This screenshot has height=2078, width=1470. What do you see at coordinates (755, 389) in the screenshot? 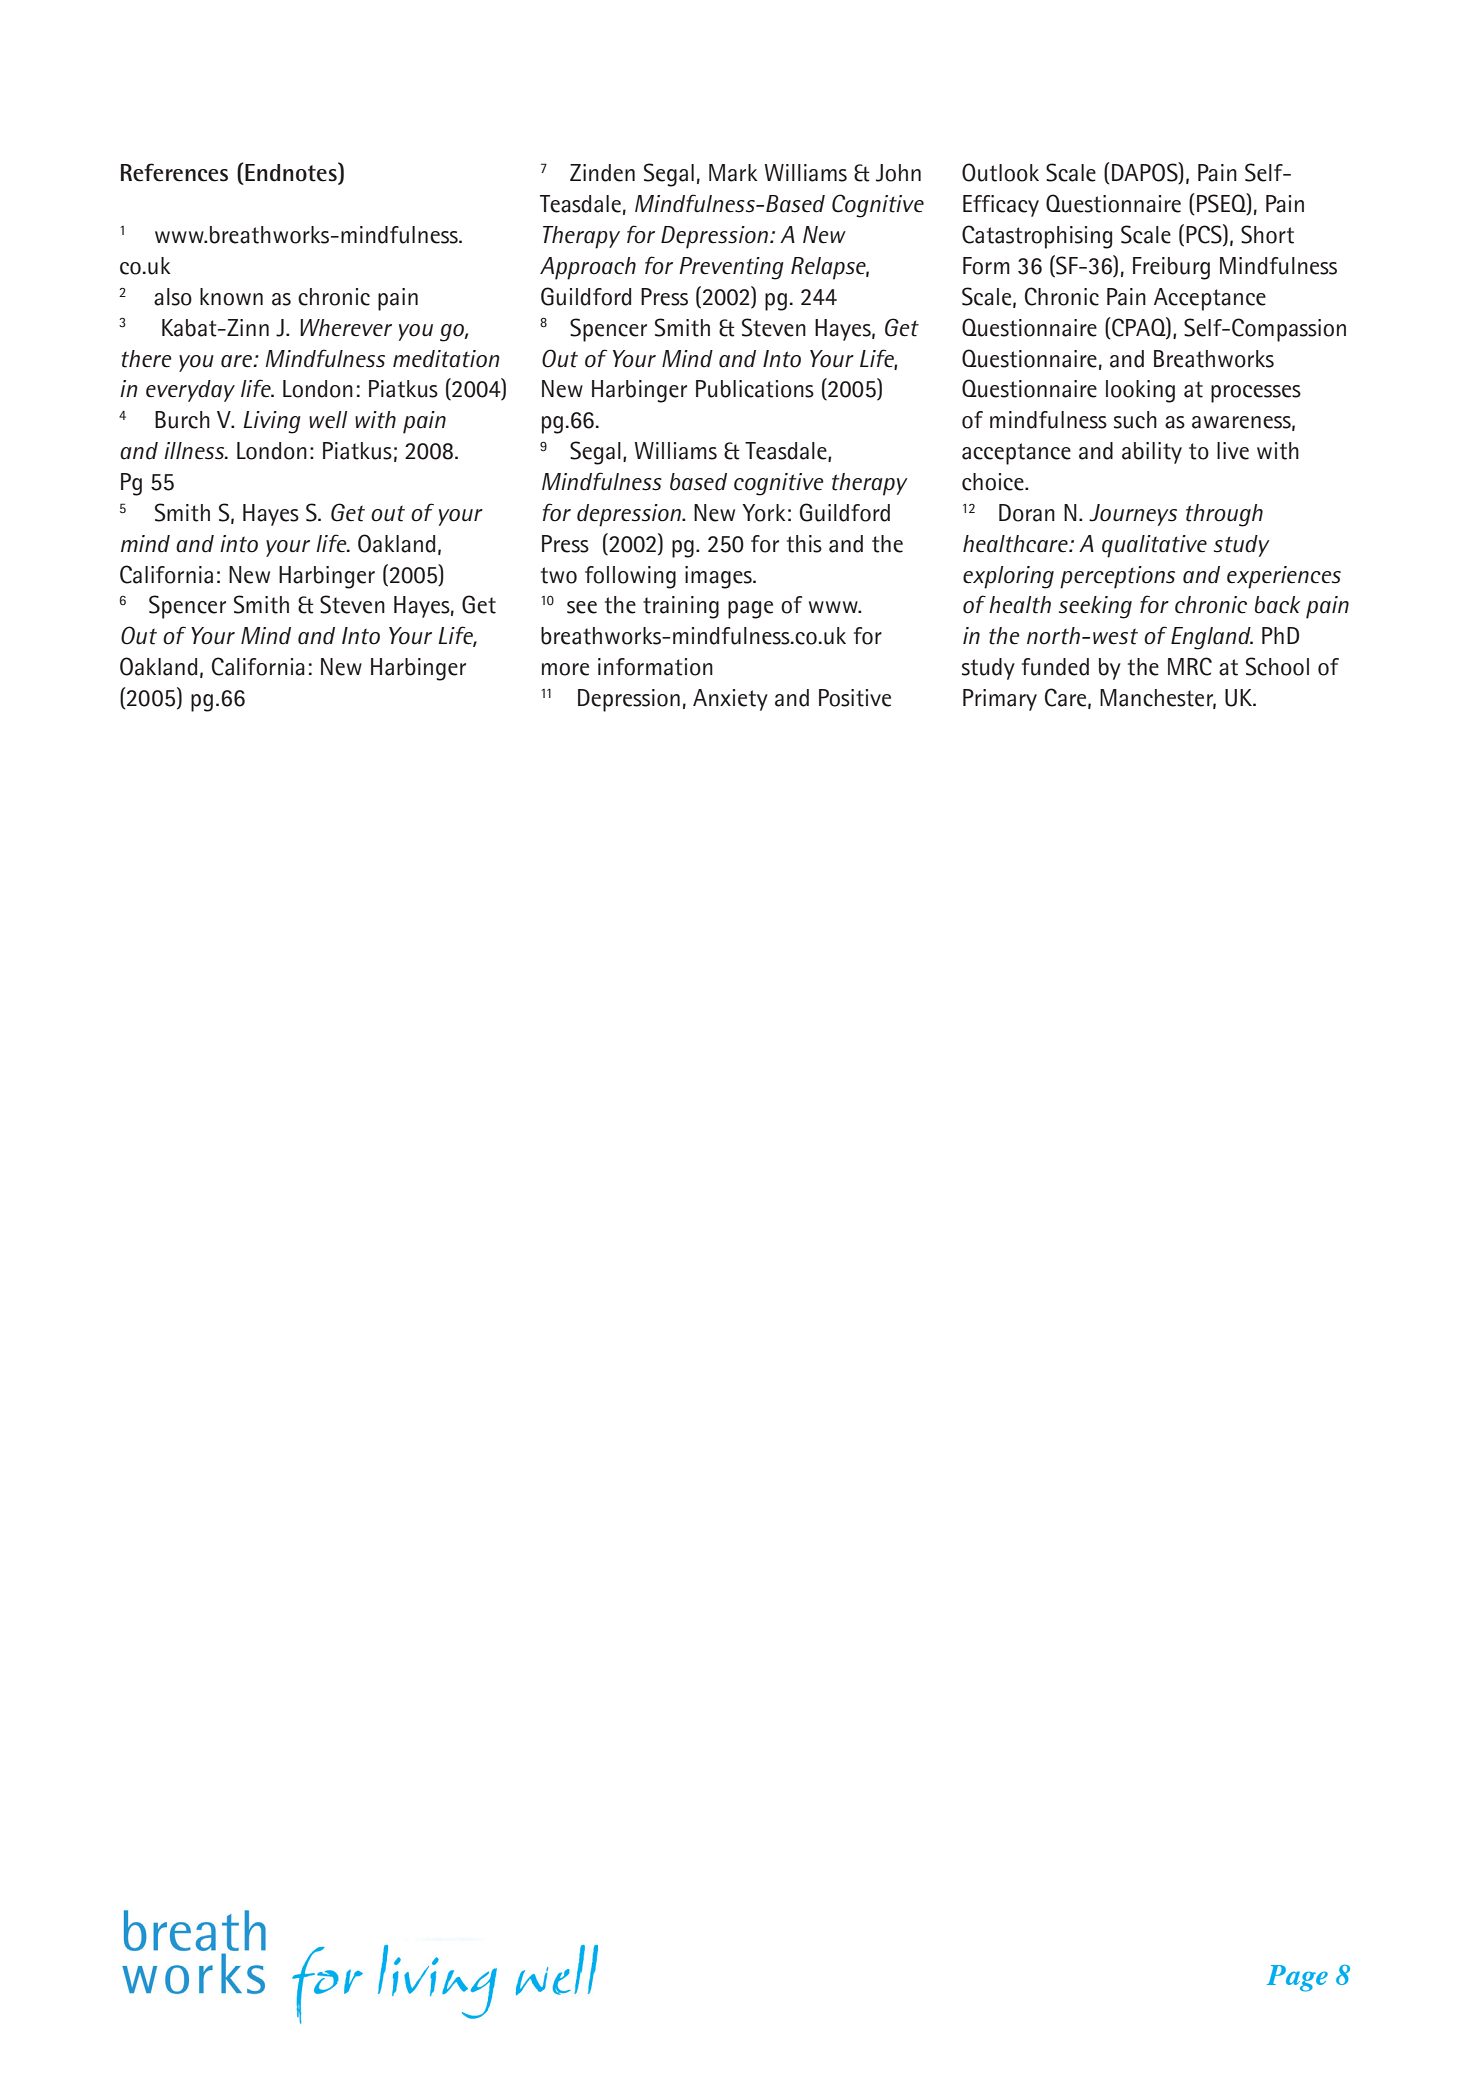
I see `Publications` at bounding box center [755, 389].
